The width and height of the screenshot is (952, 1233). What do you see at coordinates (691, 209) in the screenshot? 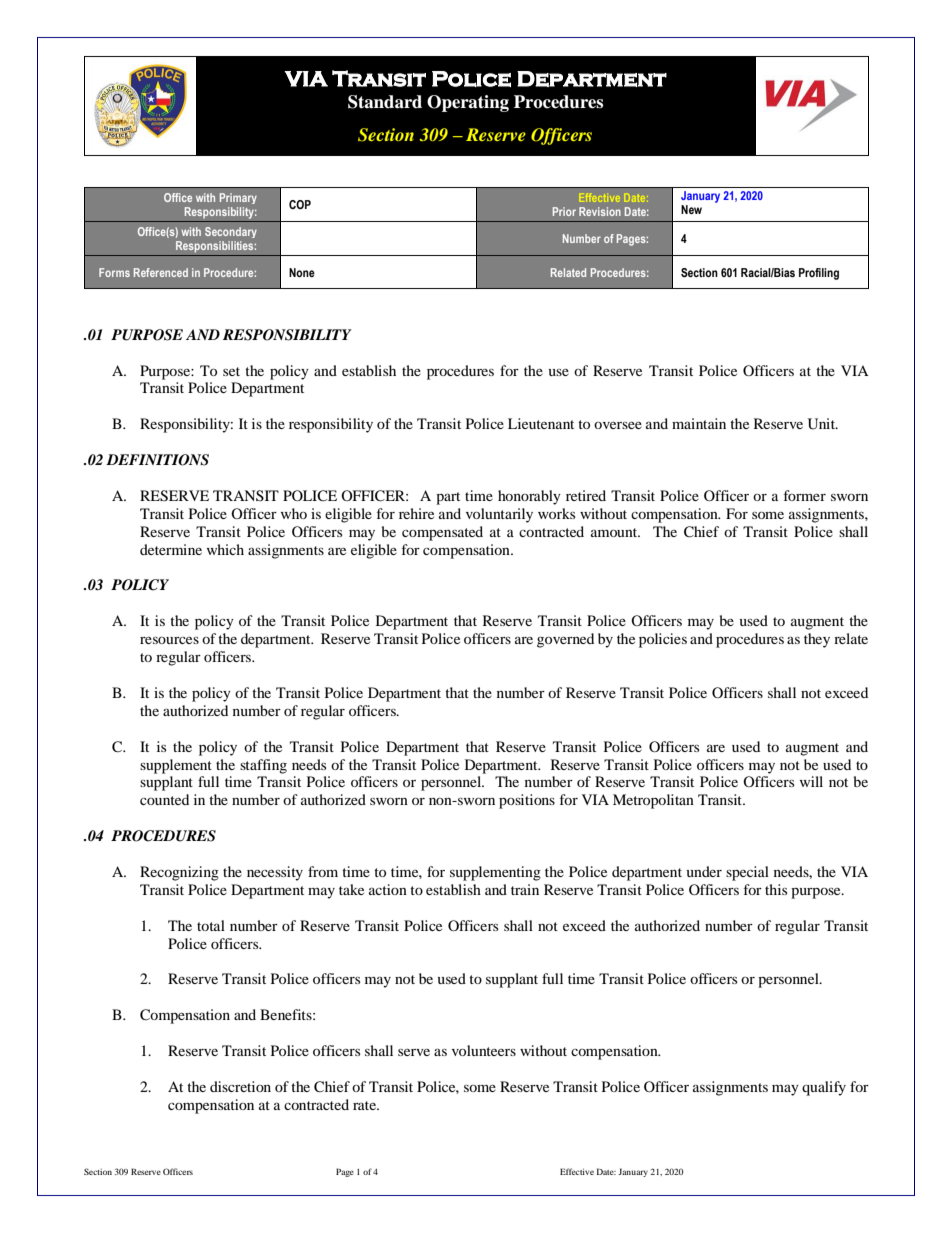
I see `New` at bounding box center [691, 209].
